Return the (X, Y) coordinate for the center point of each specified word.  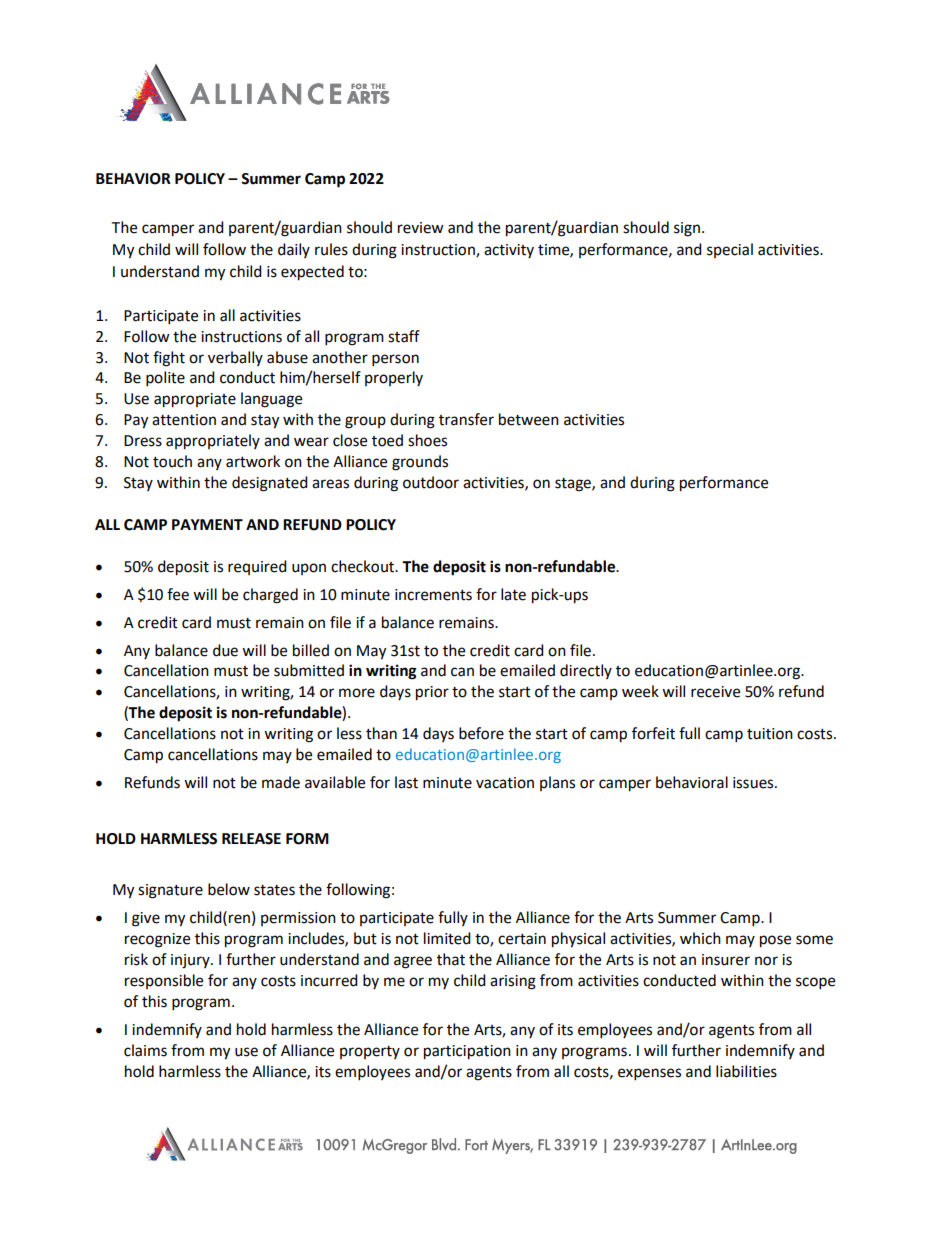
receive (715, 692)
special (730, 250)
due (225, 650)
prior (432, 693)
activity (509, 251)
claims (145, 1050)
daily (294, 250)
